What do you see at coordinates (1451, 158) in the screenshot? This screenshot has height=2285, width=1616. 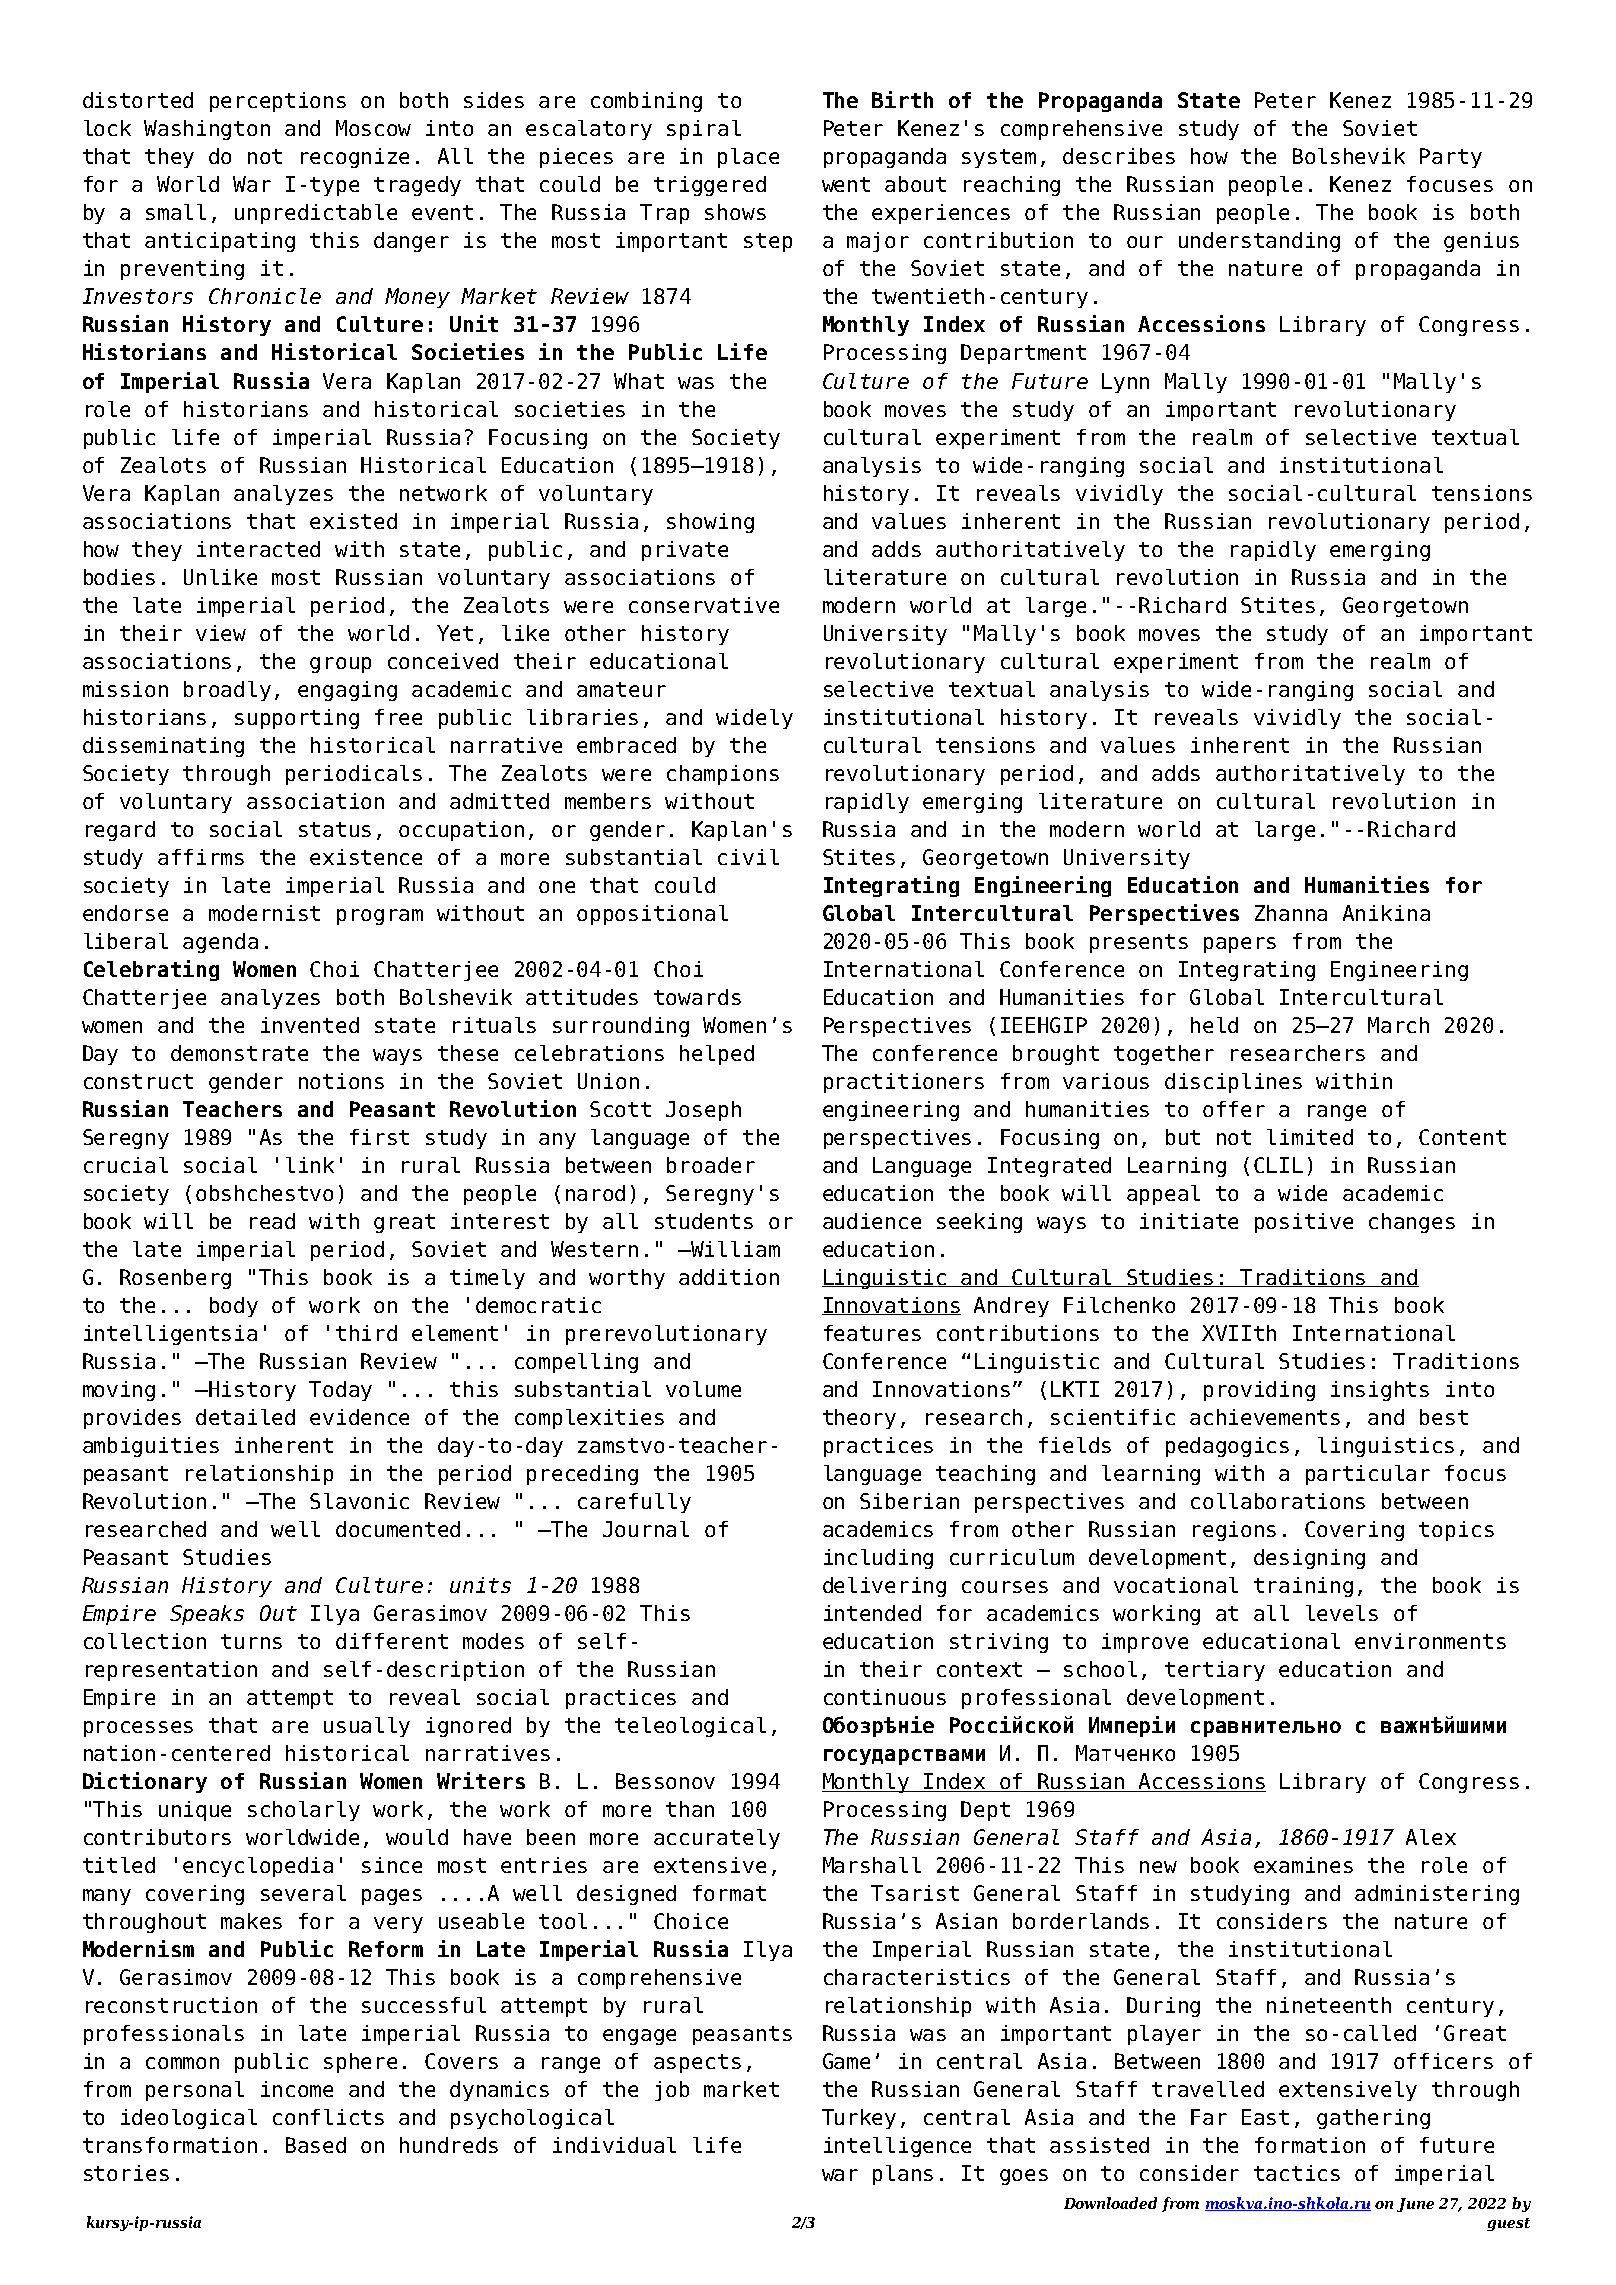 I see `Party` at bounding box center [1451, 158].
